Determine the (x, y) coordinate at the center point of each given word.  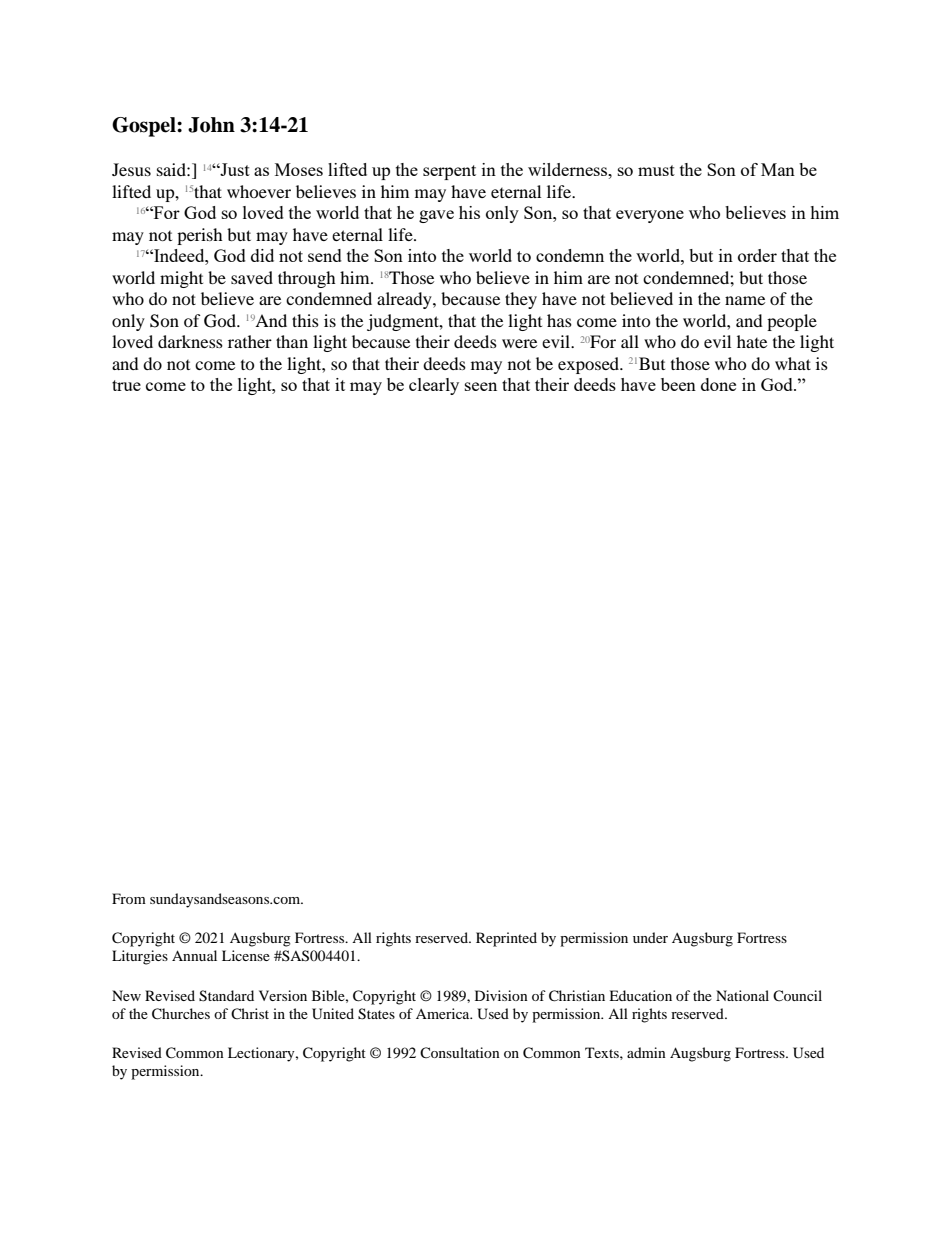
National (742, 995)
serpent (449, 172)
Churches (181, 1014)
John (211, 125)
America (444, 1013)
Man (778, 169)
